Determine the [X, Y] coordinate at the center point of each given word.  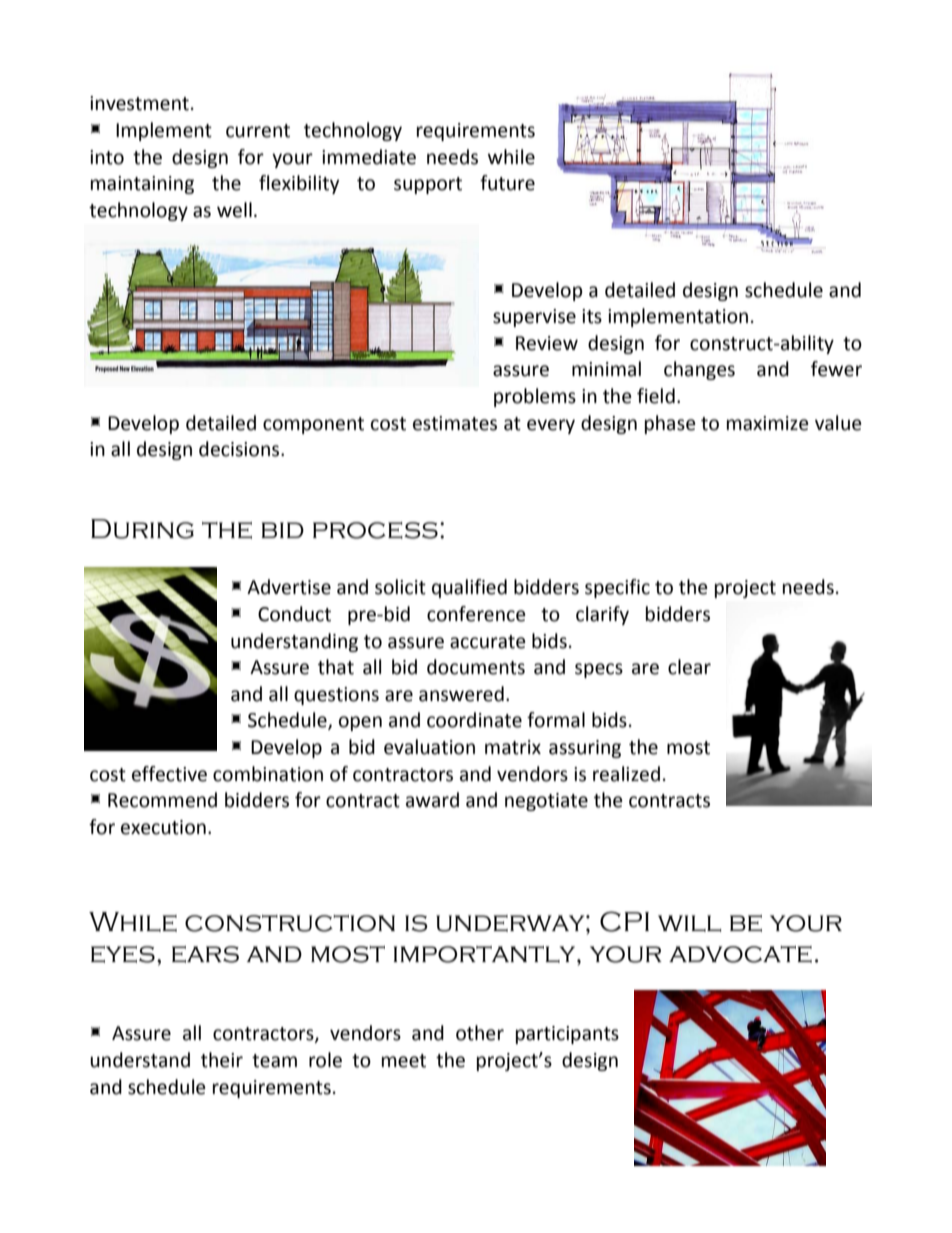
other [480, 1033]
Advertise [289, 587]
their [222, 1060]
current [258, 131]
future [507, 183]
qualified [469, 588]
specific [617, 588]
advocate [740, 954]
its [592, 316]
